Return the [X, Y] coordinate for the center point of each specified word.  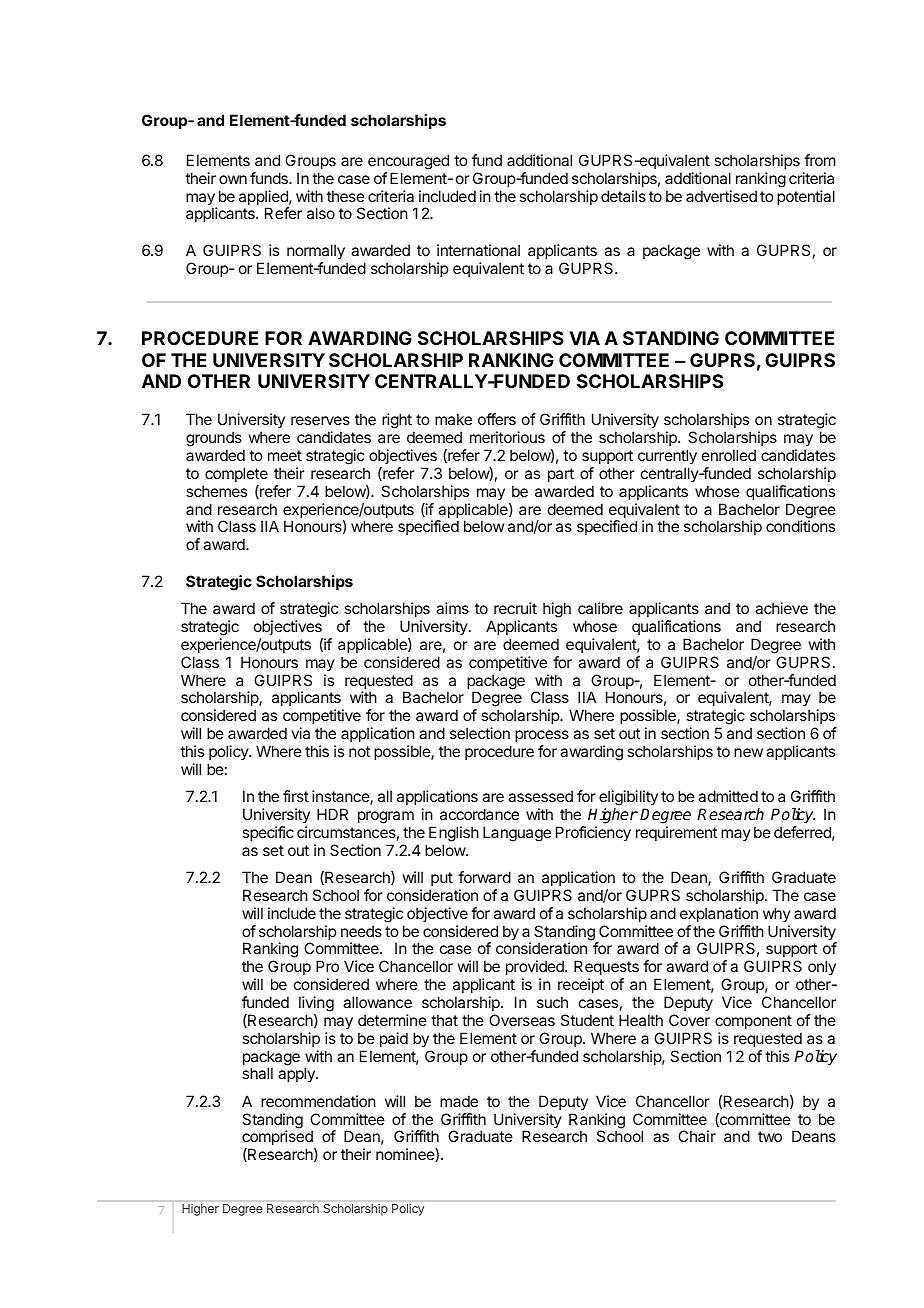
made [459, 1101]
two [770, 1136]
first [296, 796]
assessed [540, 796]
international [478, 250]
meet [285, 455]
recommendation [318, 1101]
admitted [728, 796]
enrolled [729, 455]
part [561, 475]
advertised [721, 196]
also [321, 213]
